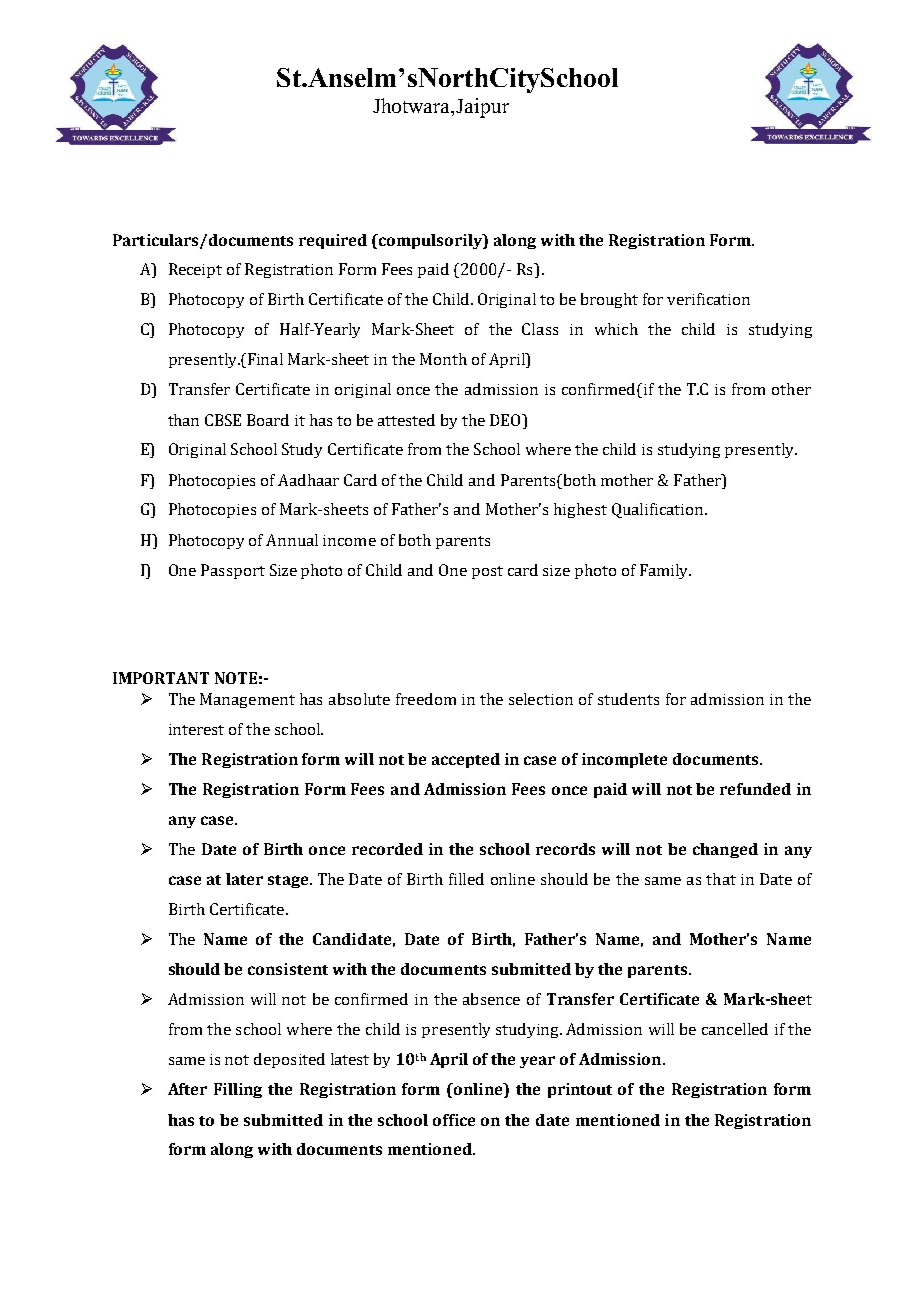 This screenshot has height=1308, width=924. What do you see at coordinates (725, 850) in the screenshot?
I see `changed` at bounding box center [725, 850].
